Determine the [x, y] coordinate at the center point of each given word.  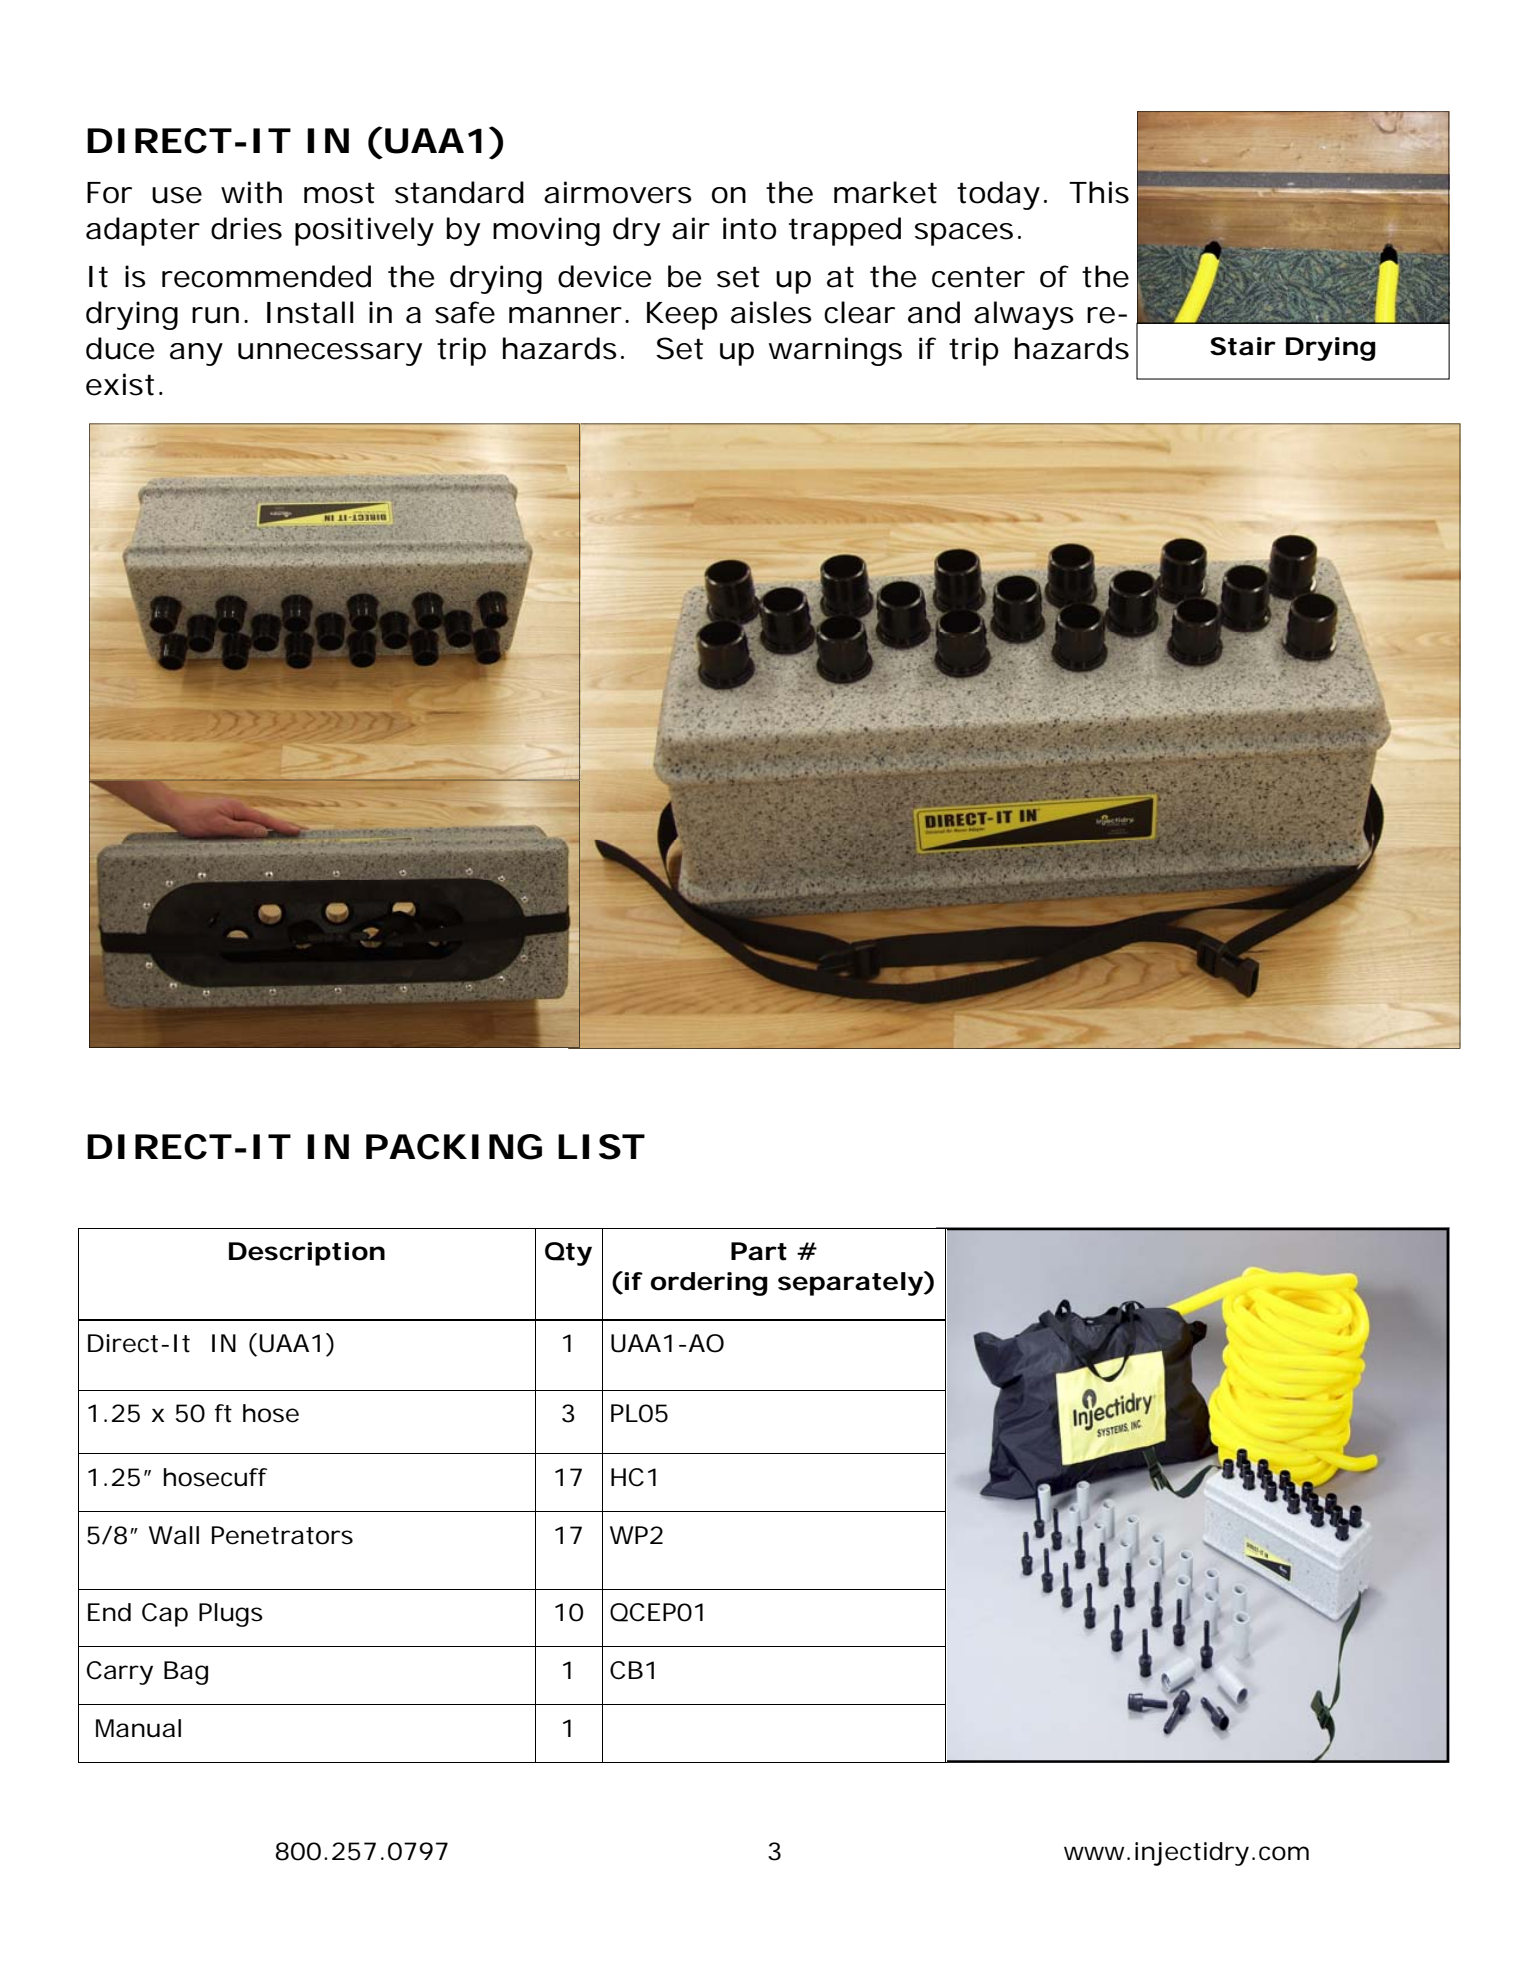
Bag [186, 1673]
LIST [601, 1147]
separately [850, 1284]
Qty [568, 1254]
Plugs [231, 1615]
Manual [138, 1728]
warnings [835, 351]
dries [246, 228]
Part [759, 1251]
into [749, 228]
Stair [1243, 346]
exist [123, 384]
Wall [174, 1535]
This [1099, 192]
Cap [165, 1615]
